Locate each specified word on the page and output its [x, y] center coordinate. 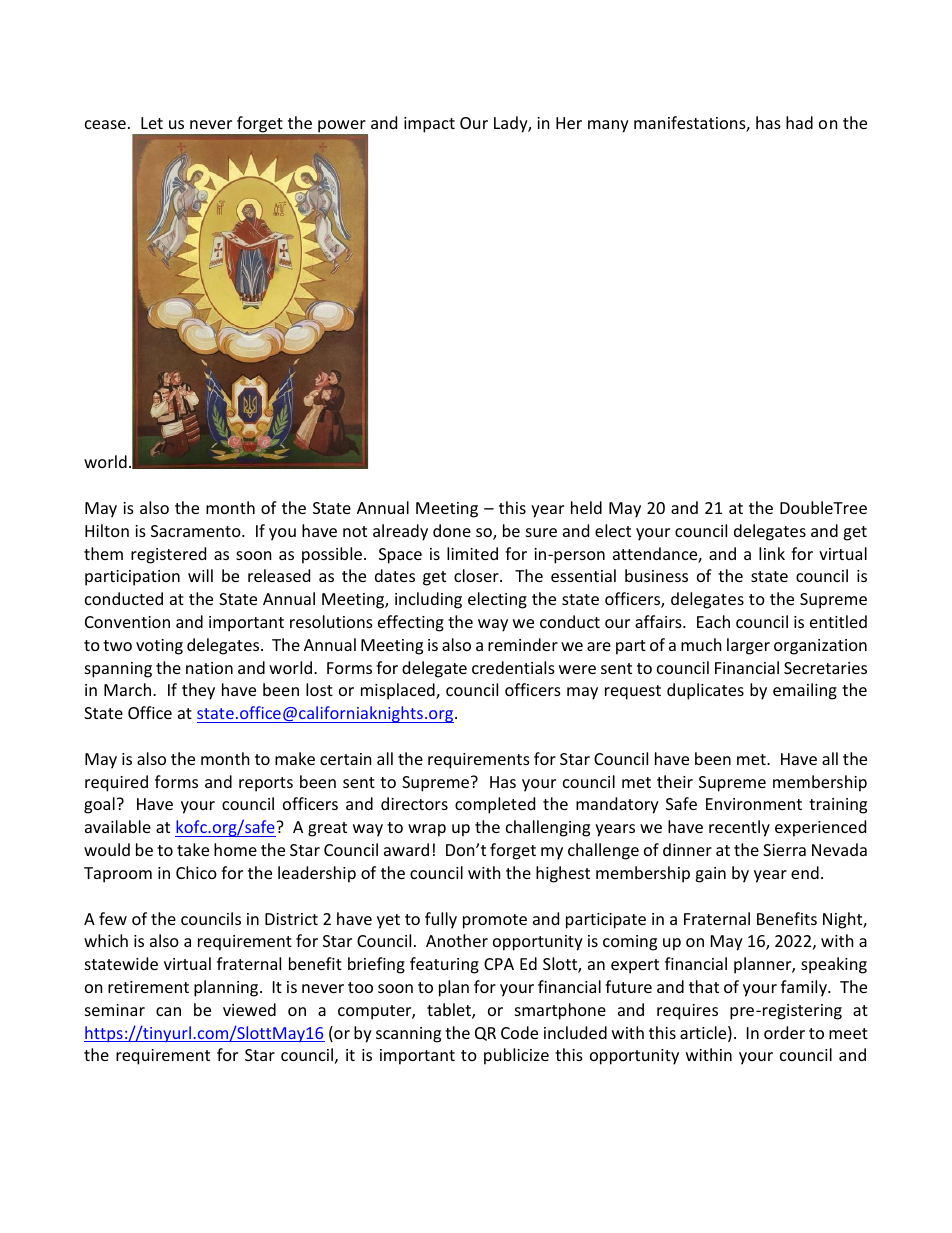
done [452, 530]
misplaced [399, 691]
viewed [249, 1009]
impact [429, 125]
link [772, 553]
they [198, 691]
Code [519, 1032]
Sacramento [197, 531]
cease [105, 124]
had [799, 122]
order [784, 1032]
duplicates [705, 691]
